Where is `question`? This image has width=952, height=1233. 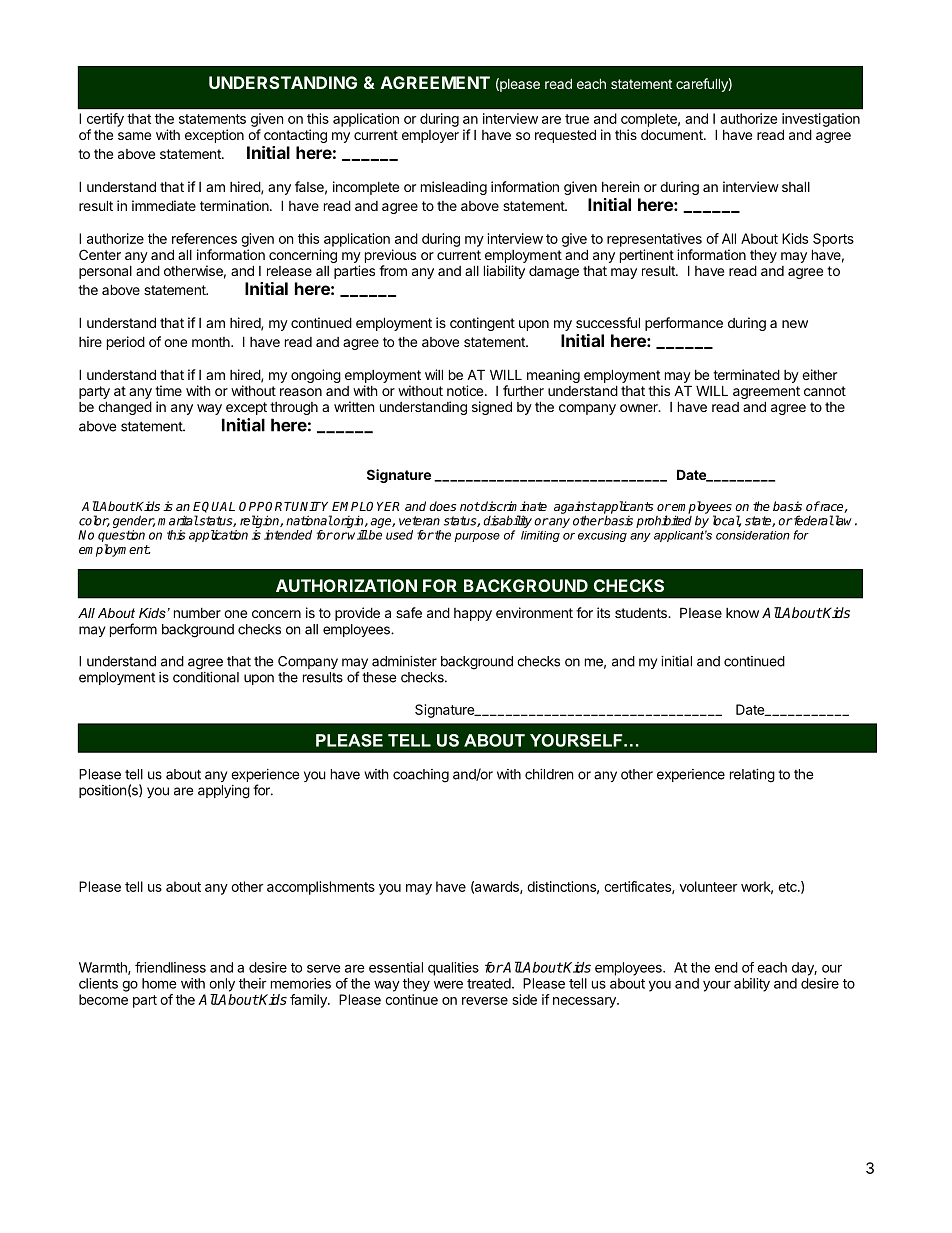 question is located at coordinates (121, 537).
